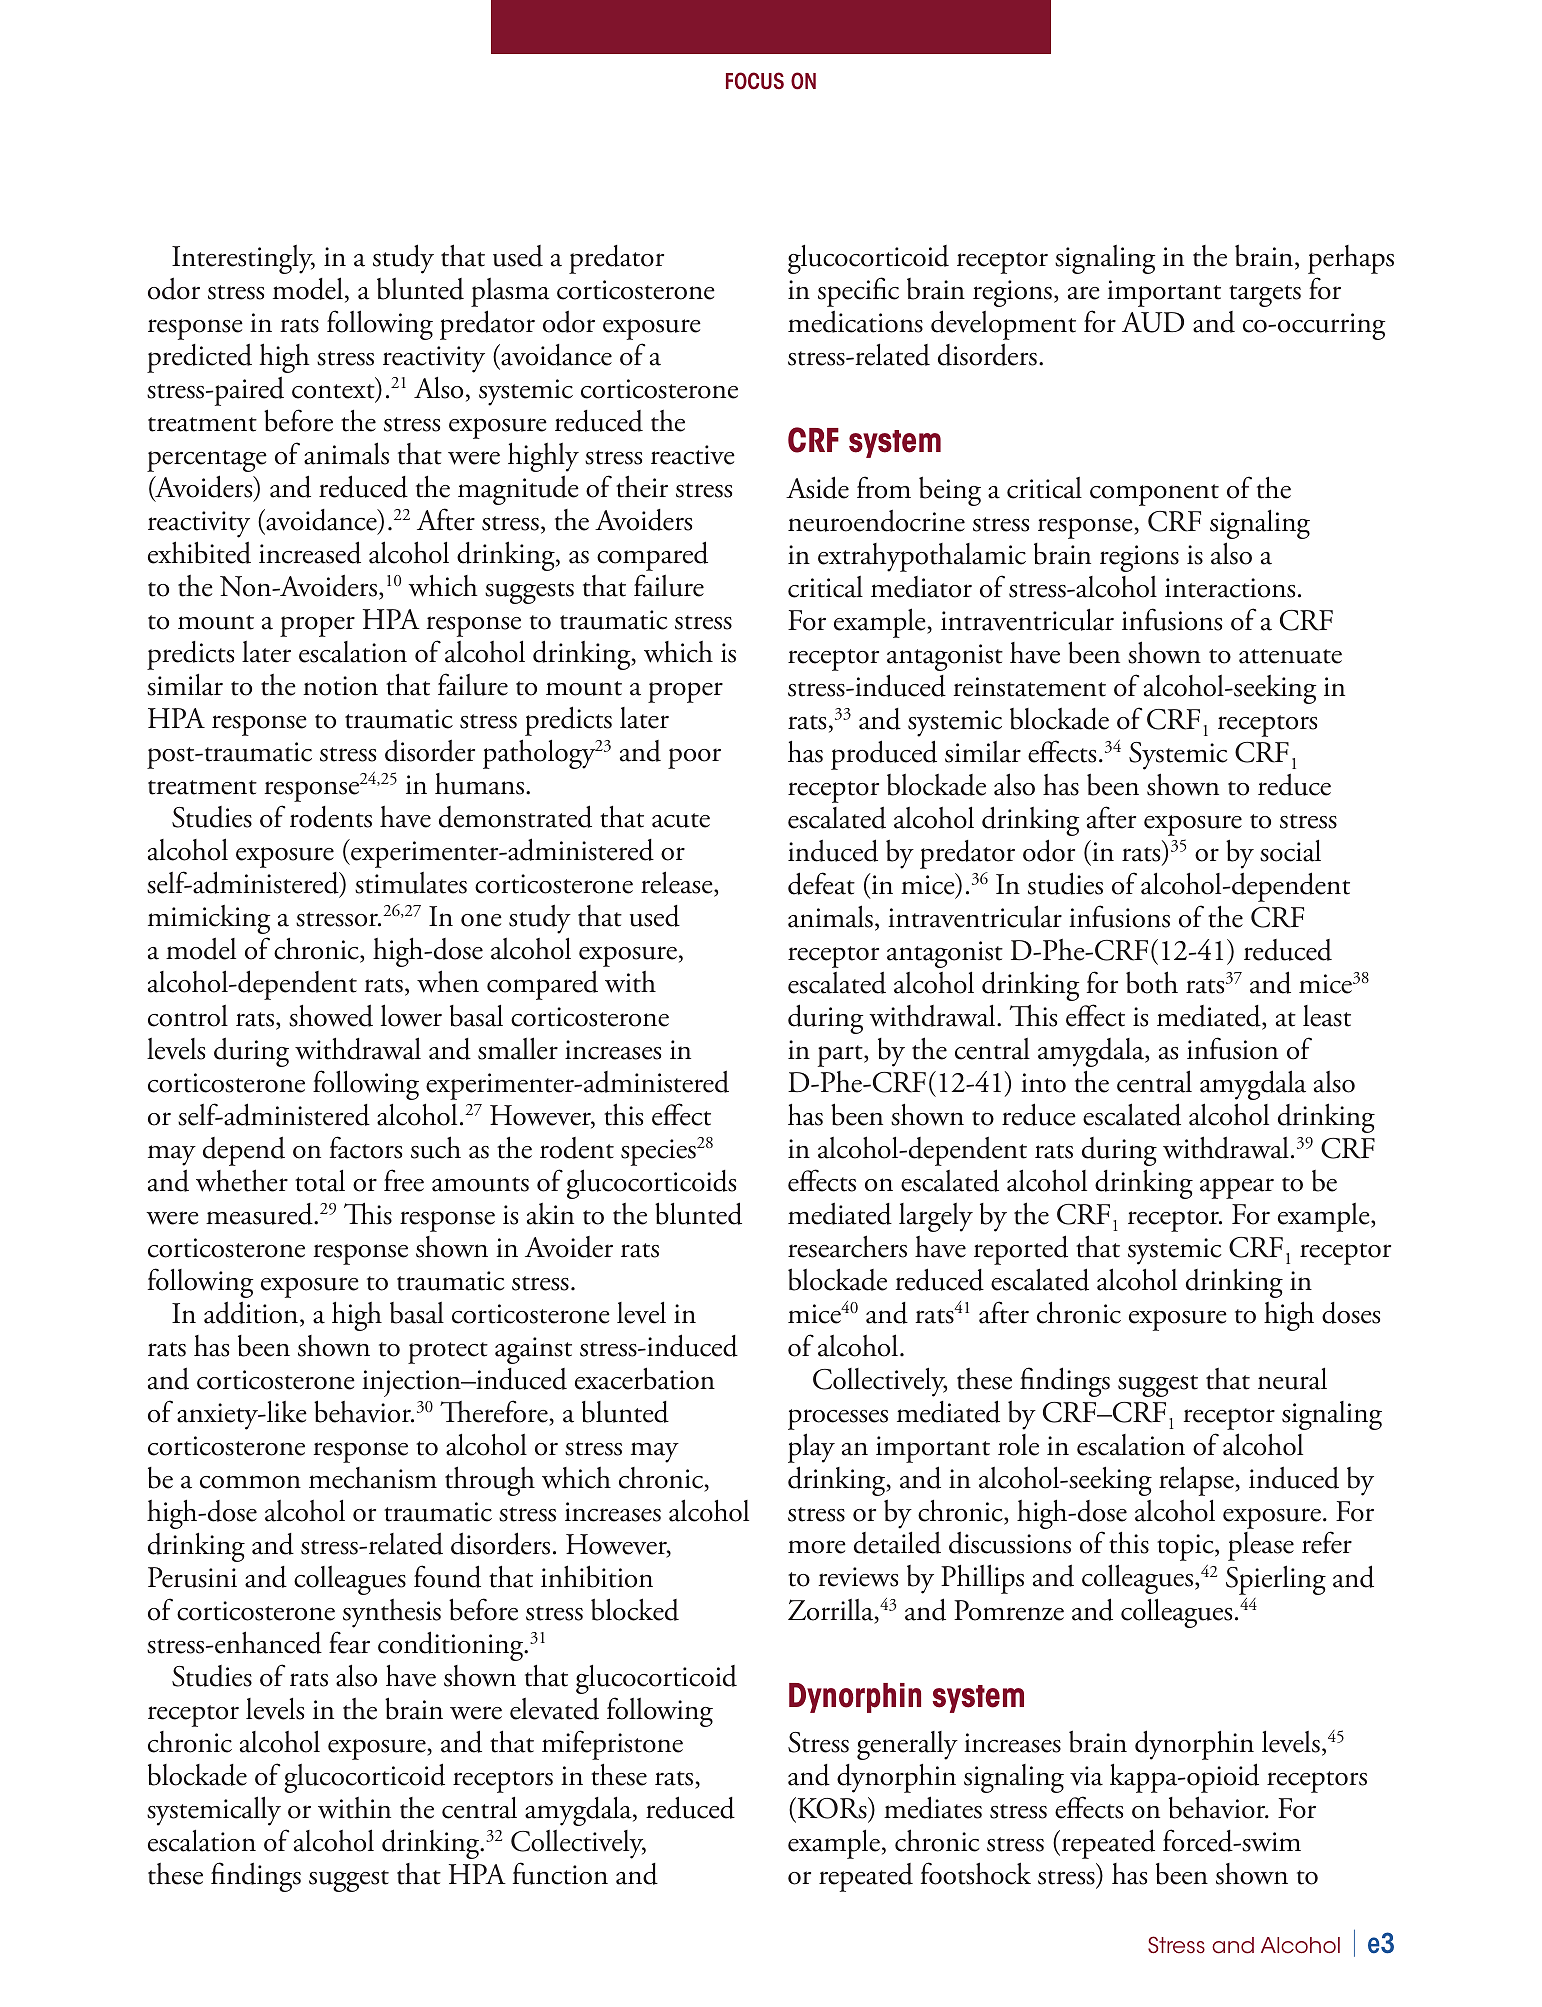 The image size is (1542, 2007). Describe the element at coordinates (841, 1056) in the screenshot. I see `part` at that location.
